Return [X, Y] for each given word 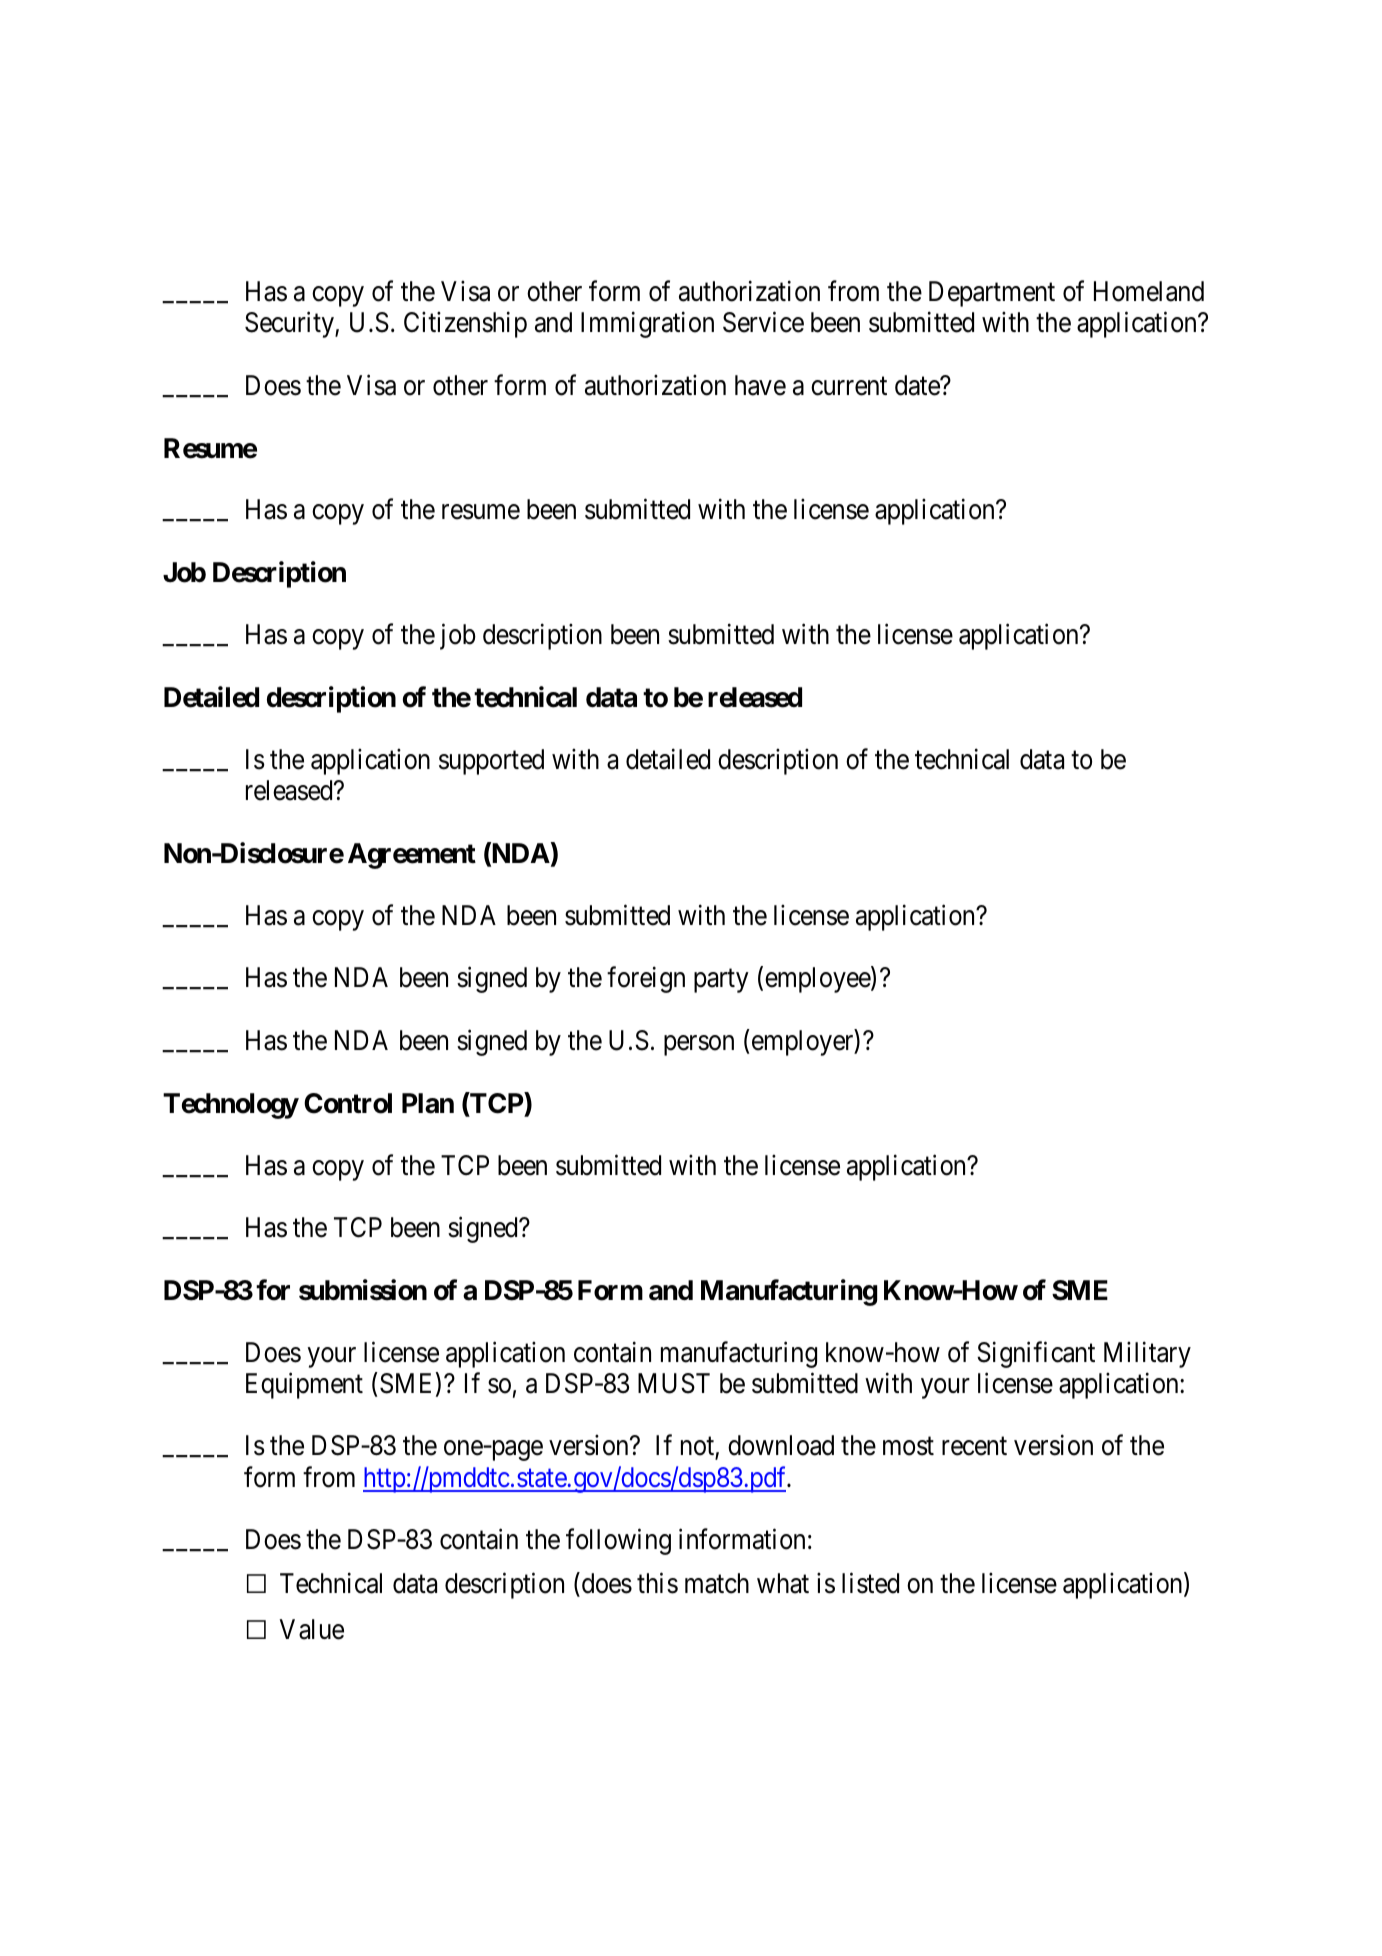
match [717, 1583]
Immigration [647, 325]
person [699, 1045]
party [721, 981]
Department [992, 294]
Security [290, 325]
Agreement [412, 856]
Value [311, 1629]
